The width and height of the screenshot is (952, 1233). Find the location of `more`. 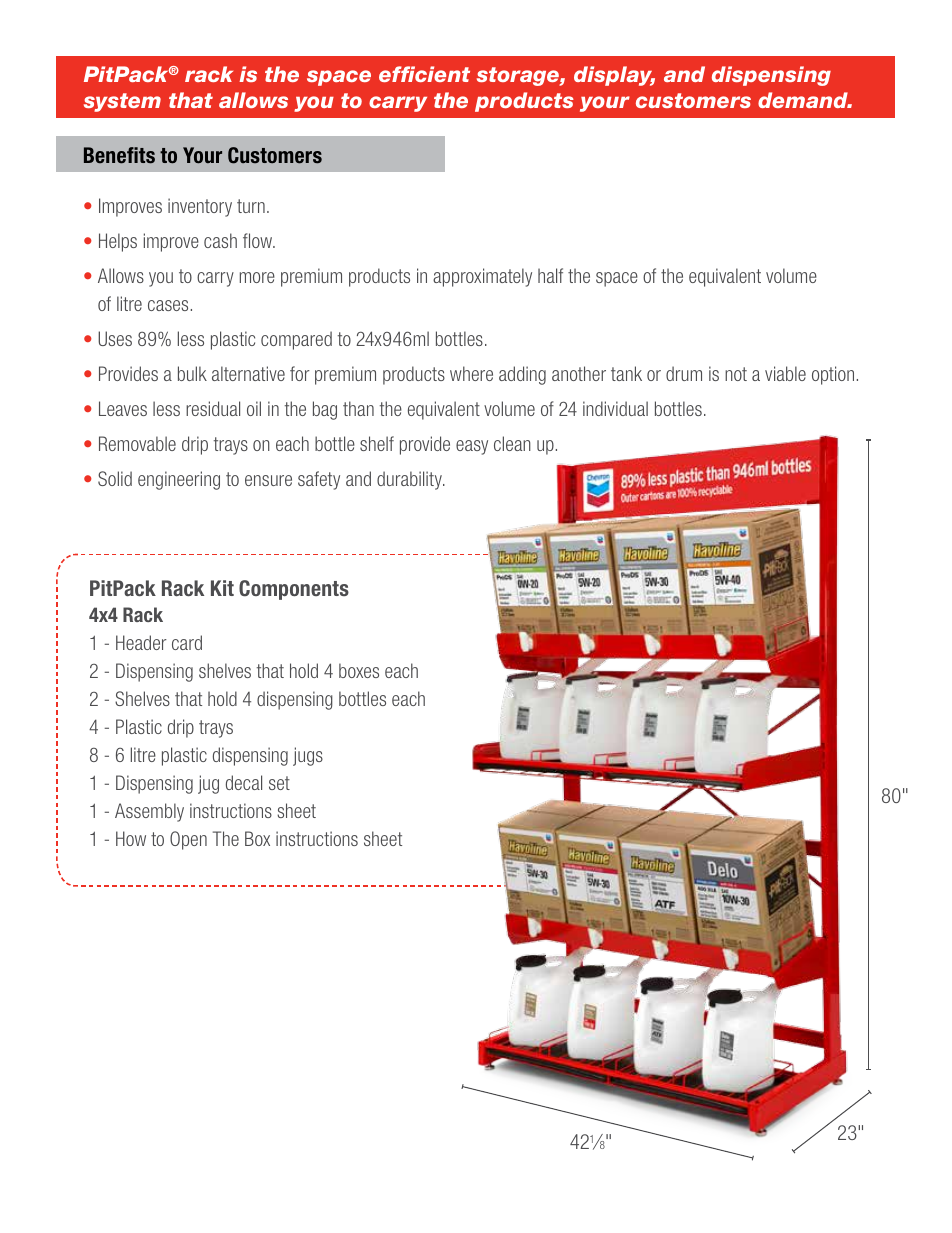

more is located at coordinates (257, 277).
